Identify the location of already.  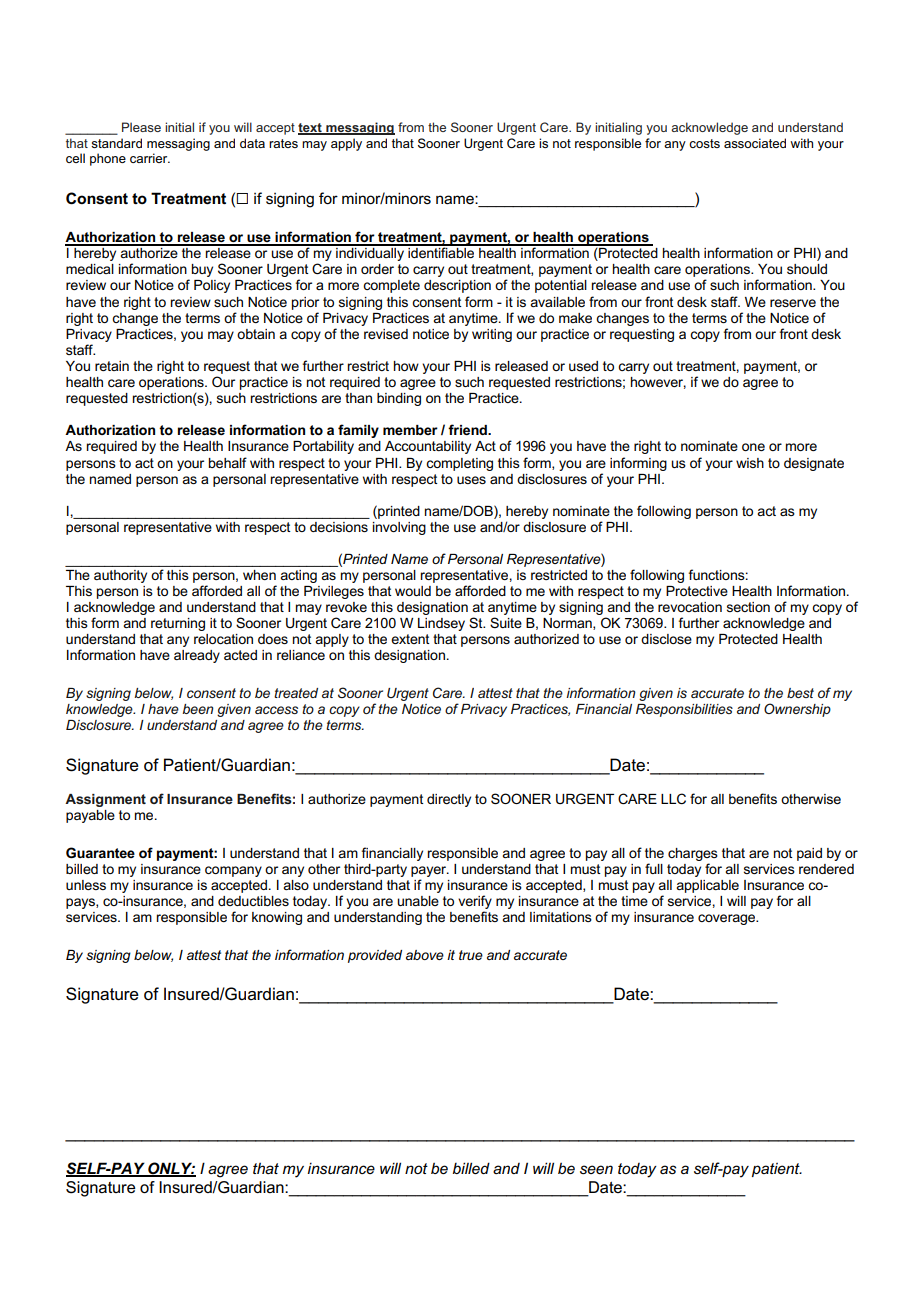
(197, 656).
